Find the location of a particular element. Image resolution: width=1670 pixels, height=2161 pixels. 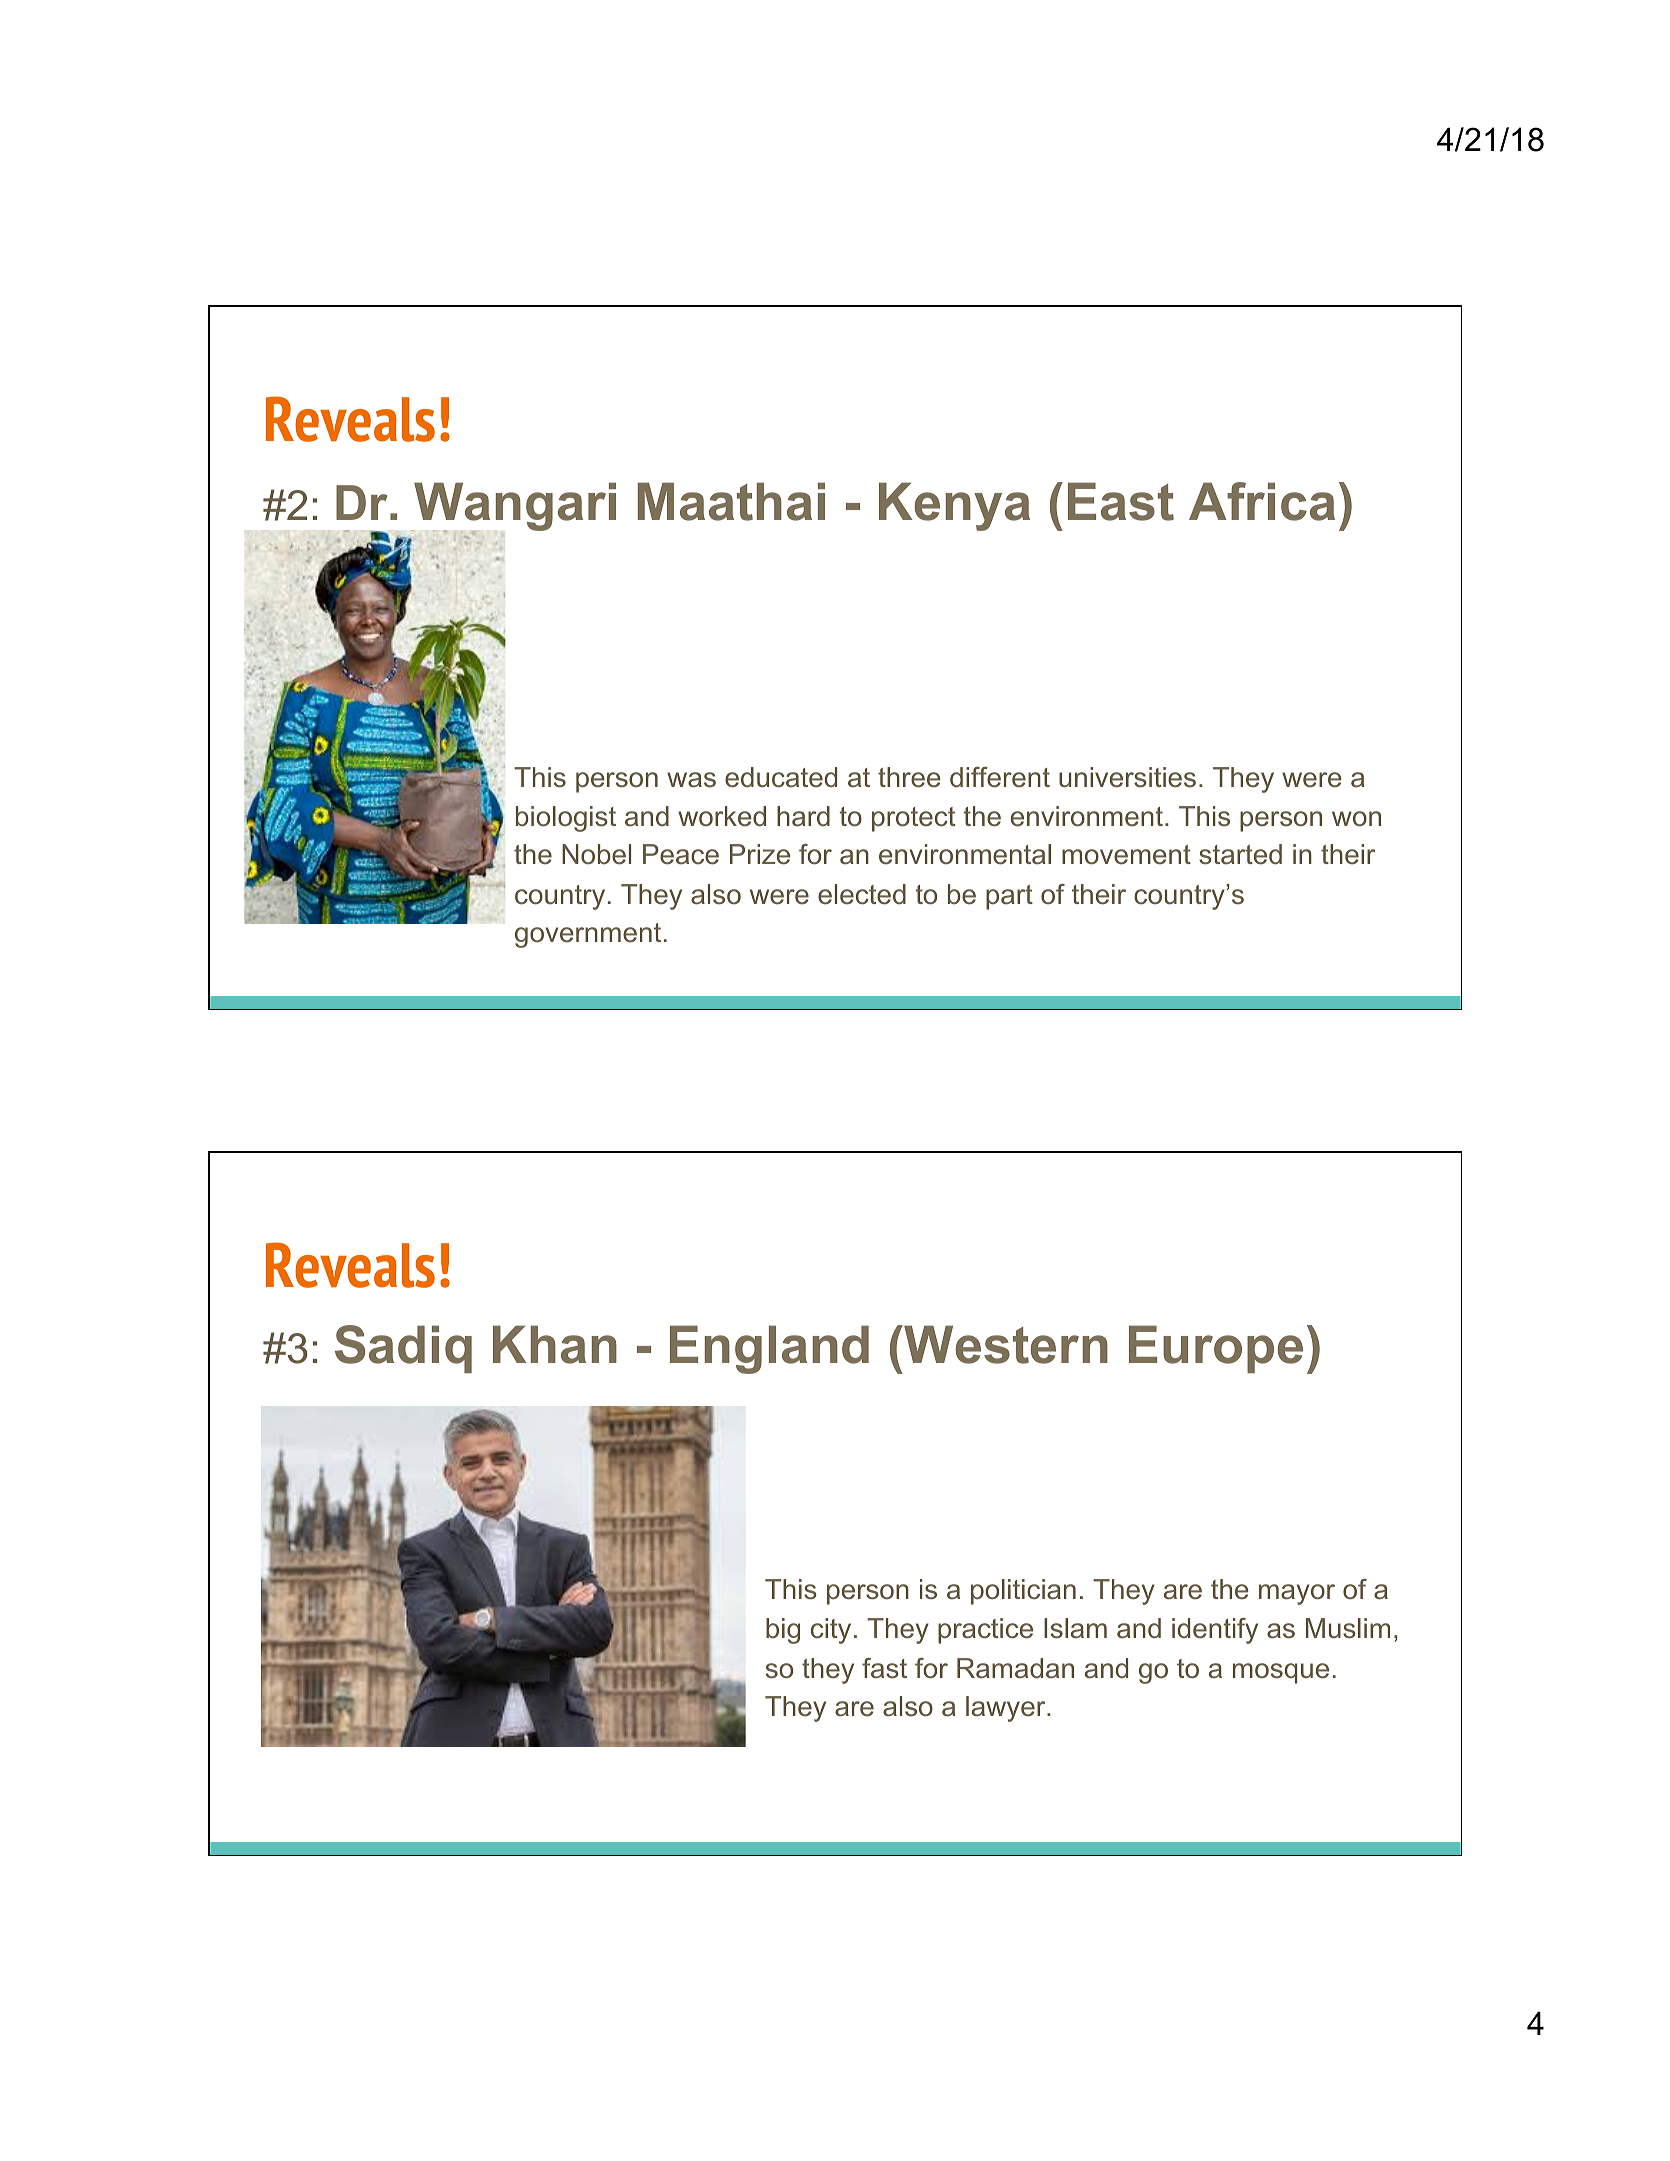

Africa is located at coordinates (1262, 501).
